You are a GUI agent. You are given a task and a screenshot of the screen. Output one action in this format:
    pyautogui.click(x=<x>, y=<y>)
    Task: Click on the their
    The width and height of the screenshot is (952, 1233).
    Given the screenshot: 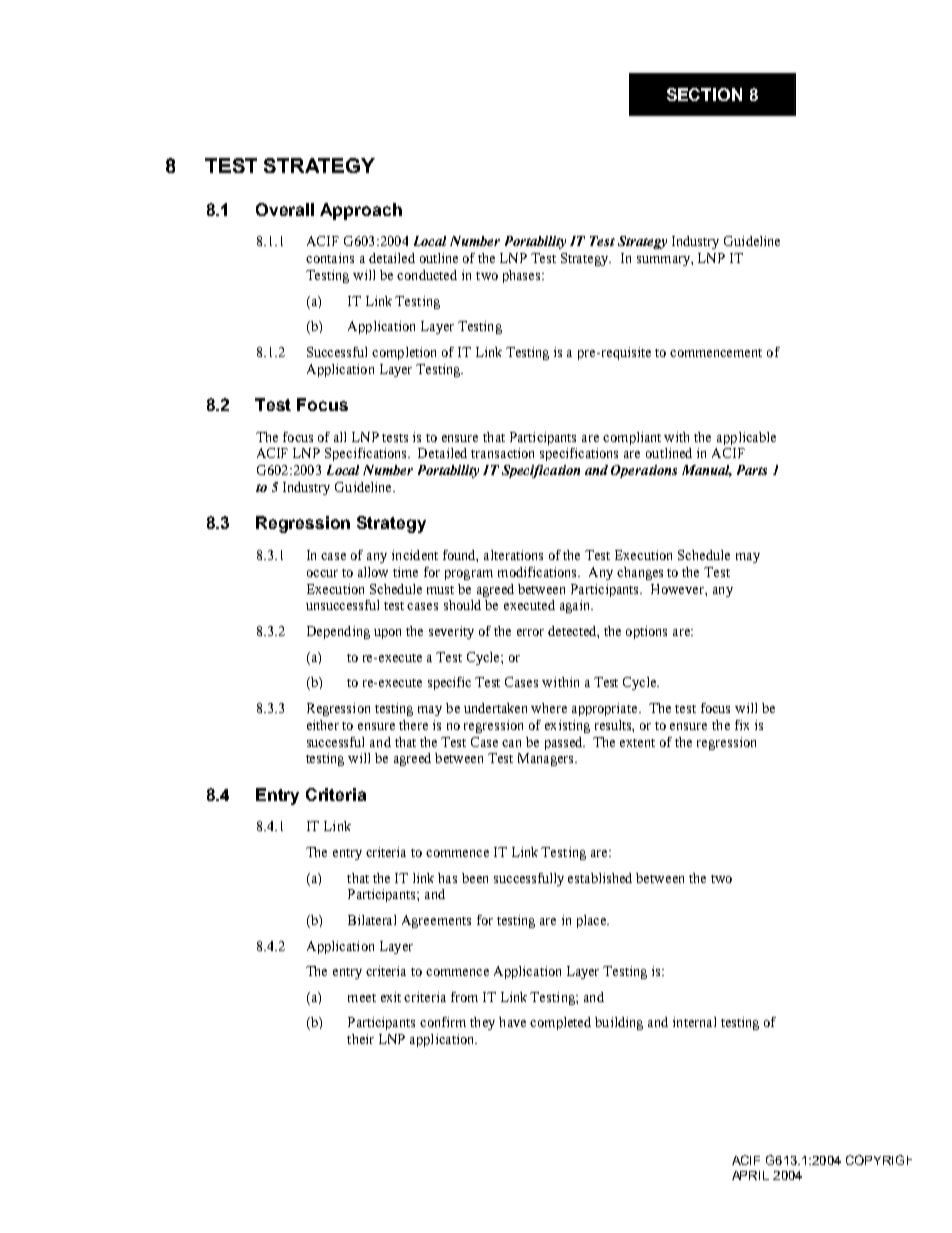 What is the action you would take?
    pyautogui.click(x=360, y=1039)
